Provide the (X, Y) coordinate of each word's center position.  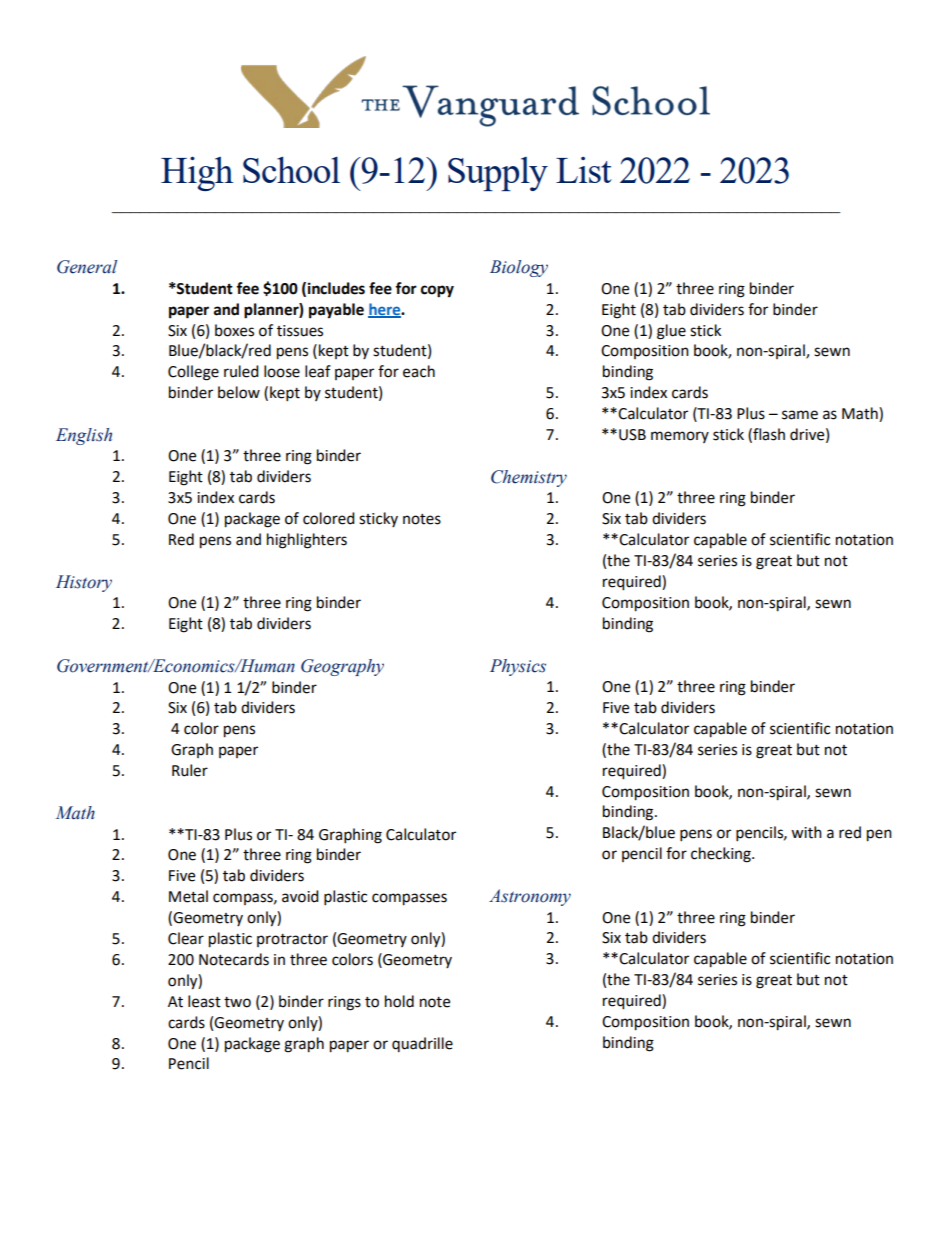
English (84, 436)
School (291, 169)
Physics (518, 667)
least (204, 1001)
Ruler (190, 770)
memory (680, 437)
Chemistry (529, 478)
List (584, 170)
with (806, 832)
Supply (498, 174)
